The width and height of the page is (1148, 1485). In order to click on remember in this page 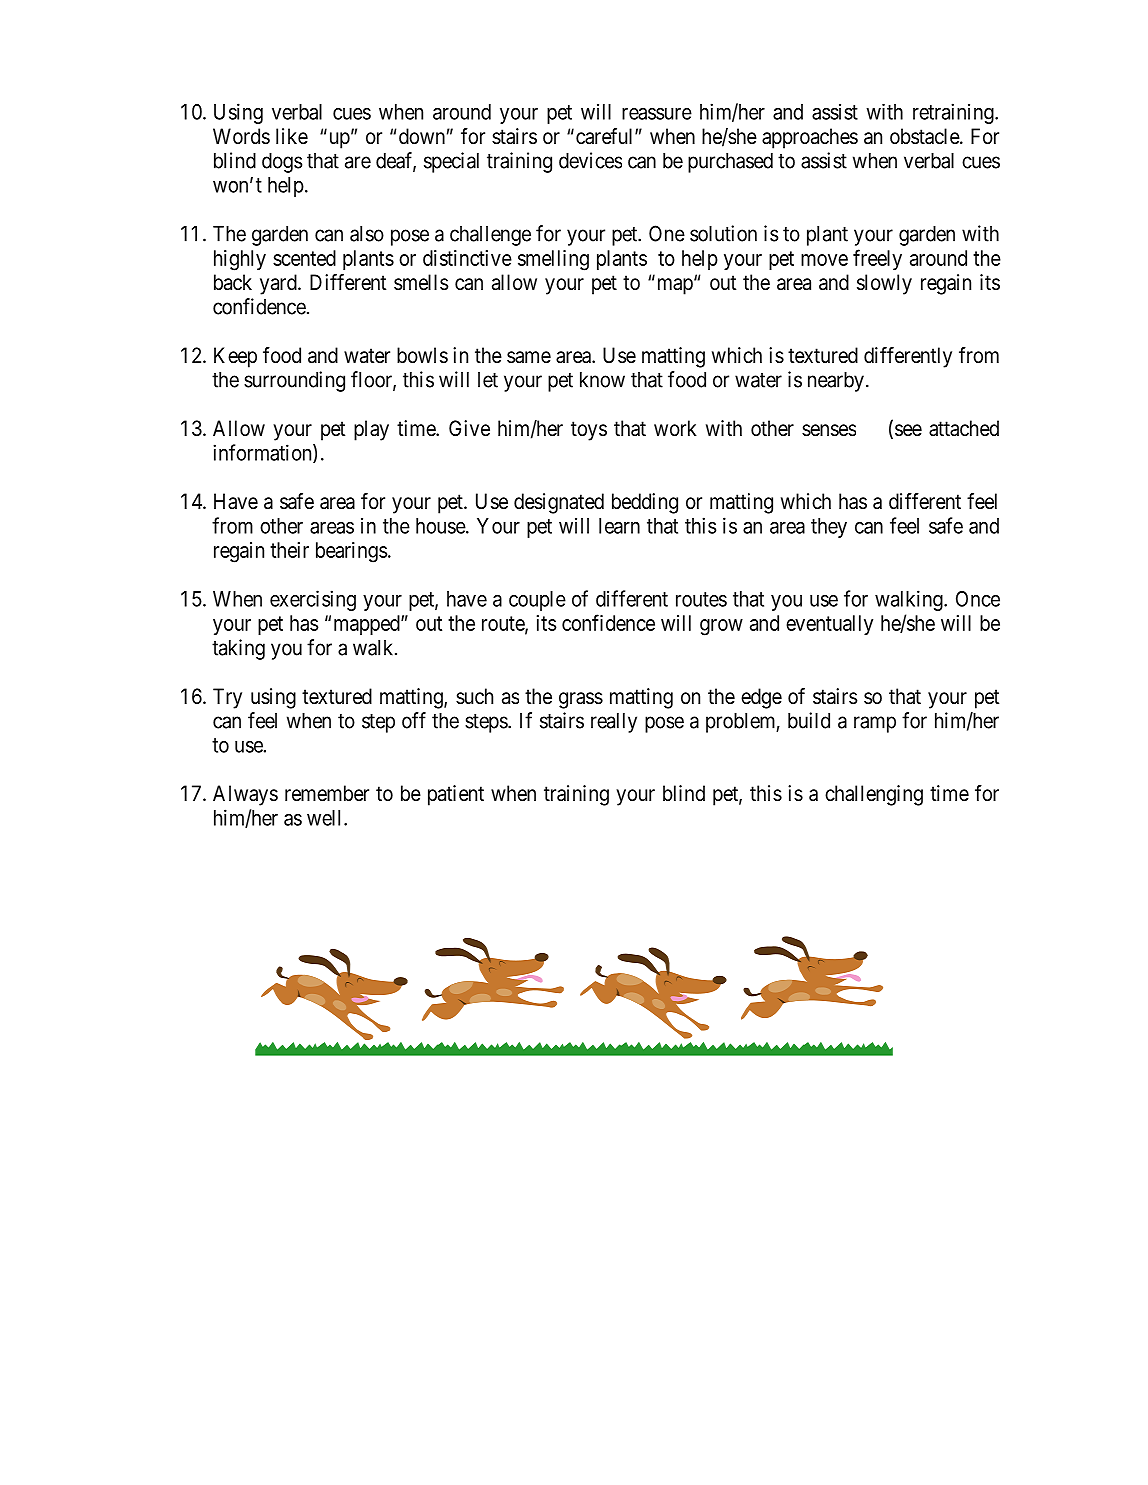, I will do `click(327, 793)`.
